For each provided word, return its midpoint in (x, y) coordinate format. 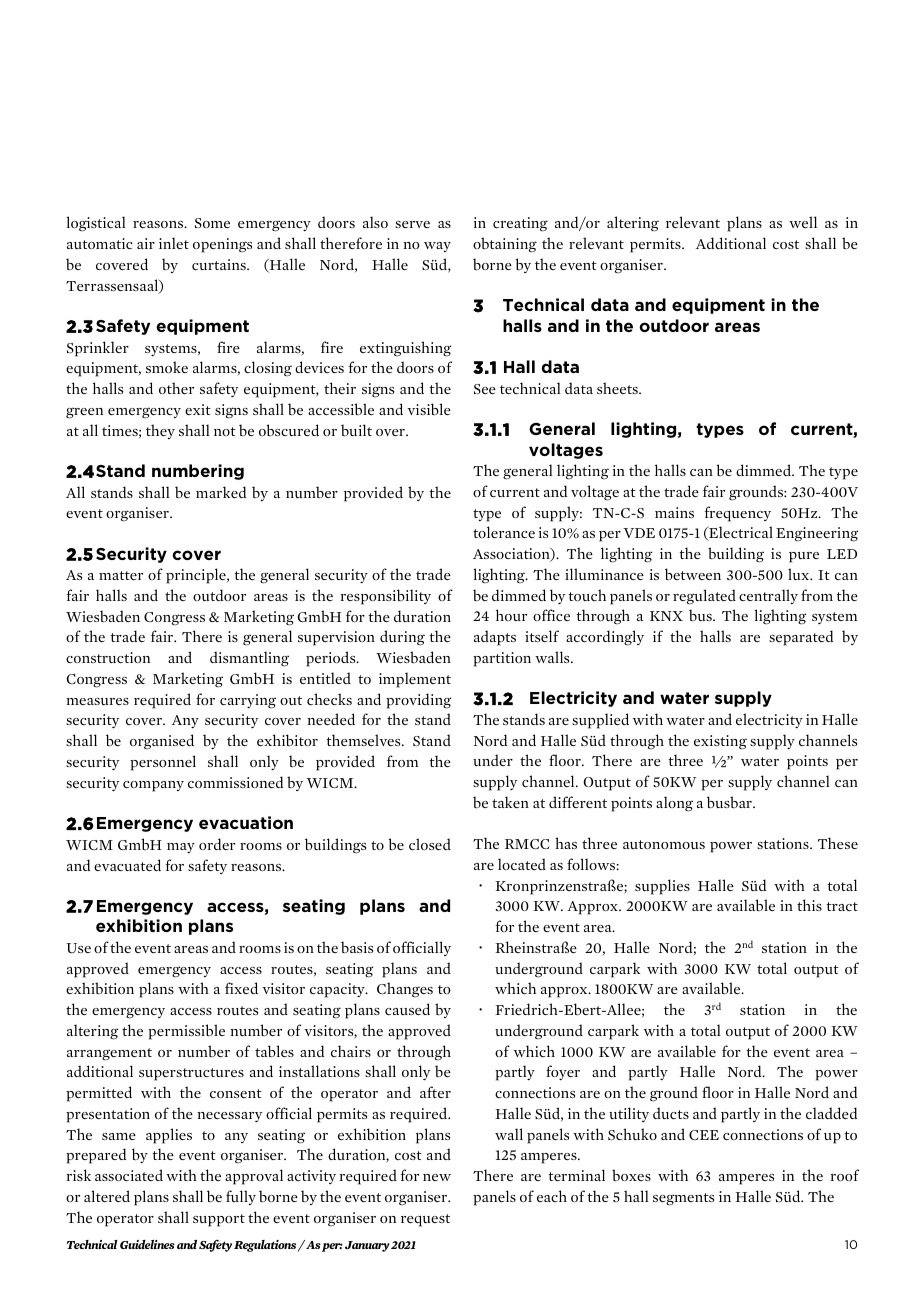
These (838, 843)
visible (429, 409)
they (160, 431)
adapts (495, 638)
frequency (737, 514)
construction (108, 657)
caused (407, 1009)
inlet (174, 243)
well (803, 222)
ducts (671, 1113)
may (181, 848)
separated (801, 638)
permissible (186, 1032)
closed (430, 844)
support (219, 1220)
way (437, 247)
